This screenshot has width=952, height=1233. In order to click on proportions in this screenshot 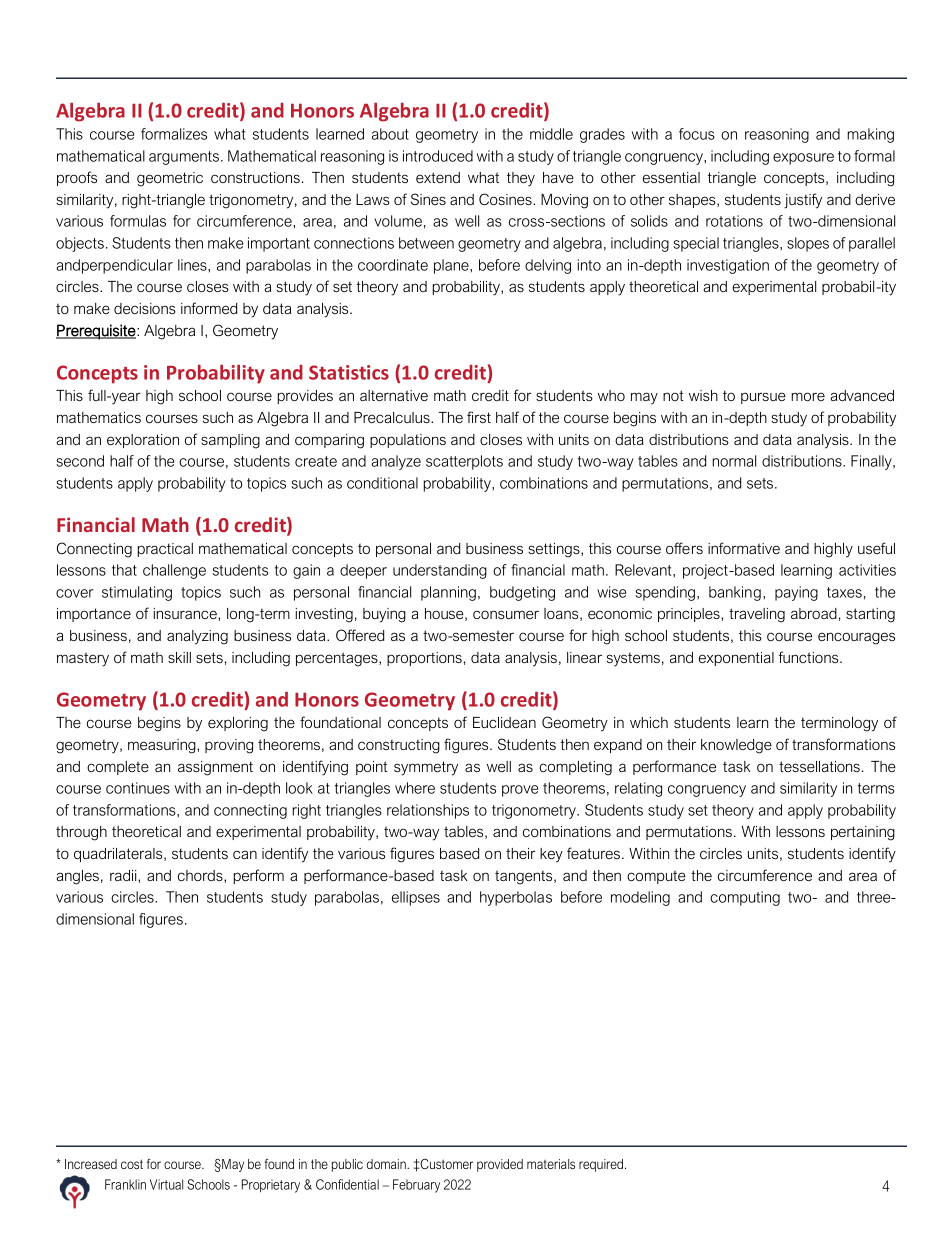, I will do `click(424, 659)`.
